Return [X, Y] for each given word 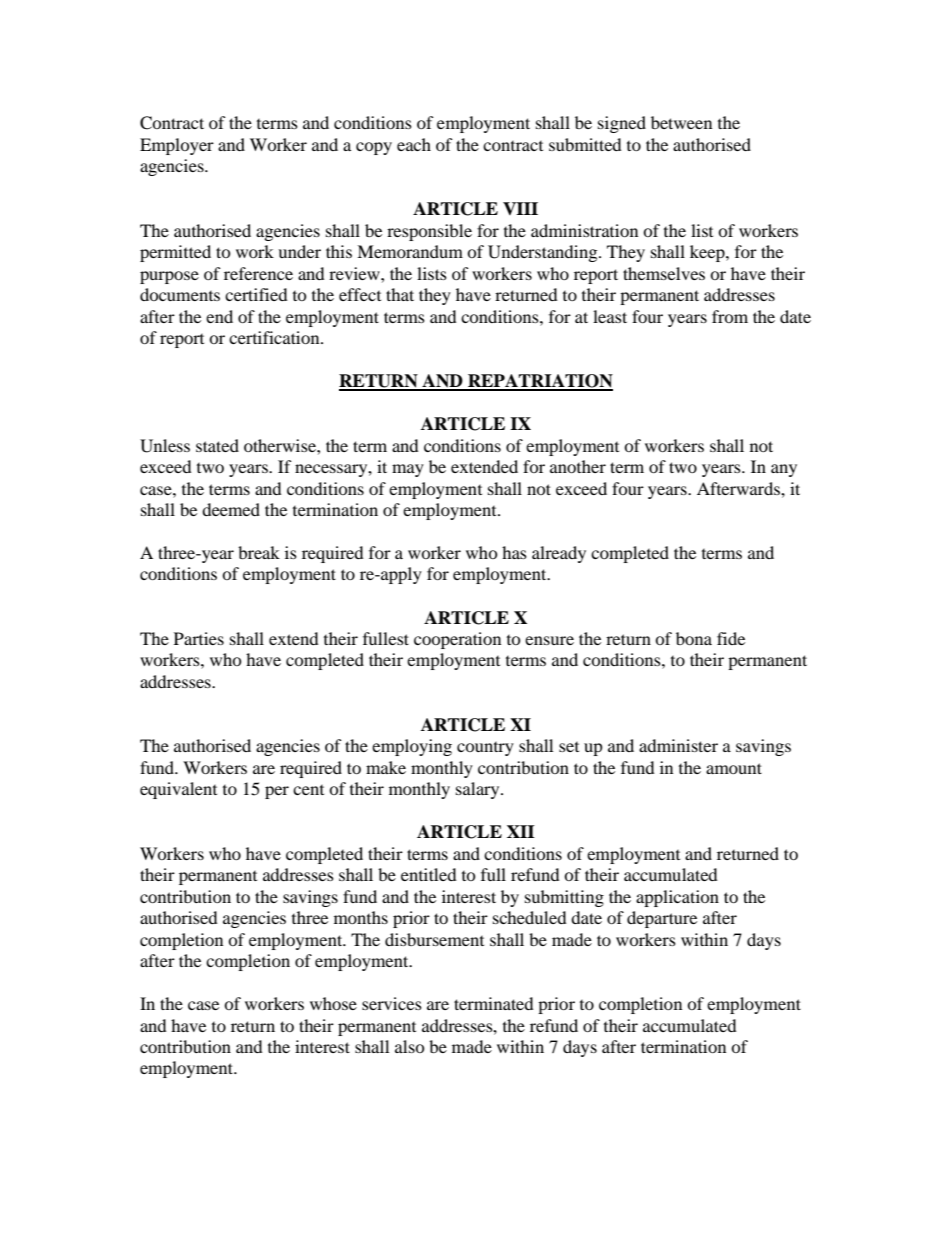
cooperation [457, 640]
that [400, 294]
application [677, 898]
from [730, 316]
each [414, 144]
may [408, 470]
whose [333, 1003]
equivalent [178, 790]
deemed [231, 509]
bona [694, 638]
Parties [199, 638]
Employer [177, 146]
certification [275, 337]
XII [521, 831]
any [784, 470]
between [681, 122]
